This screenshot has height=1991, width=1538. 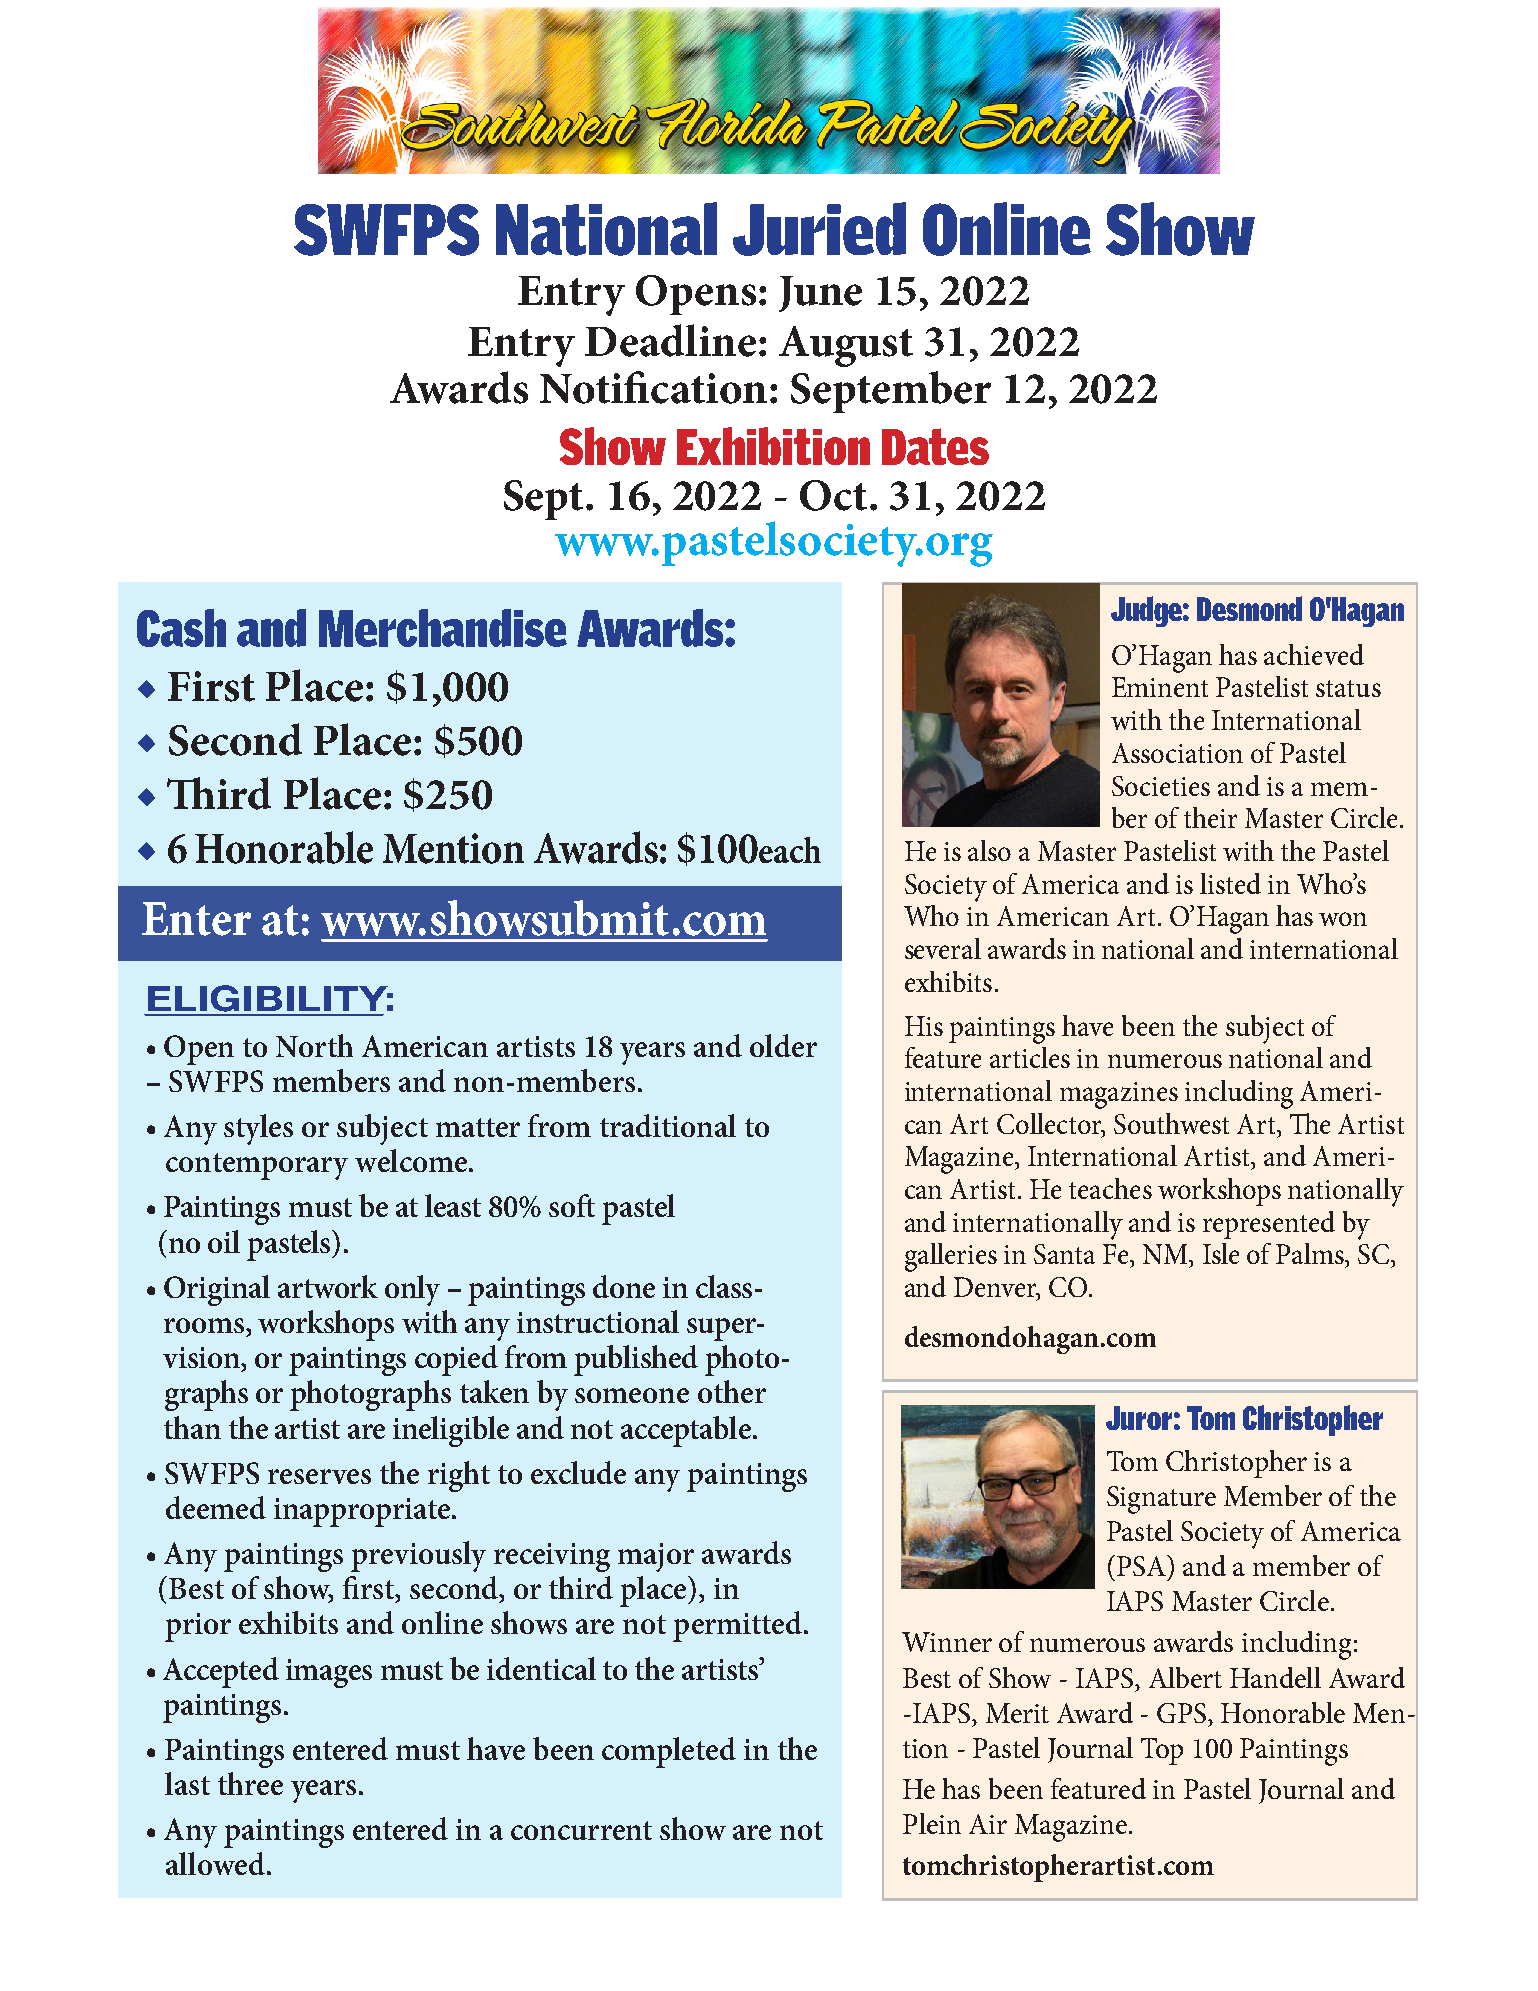 I want to click on completed, so click(x=669, y=1752).
